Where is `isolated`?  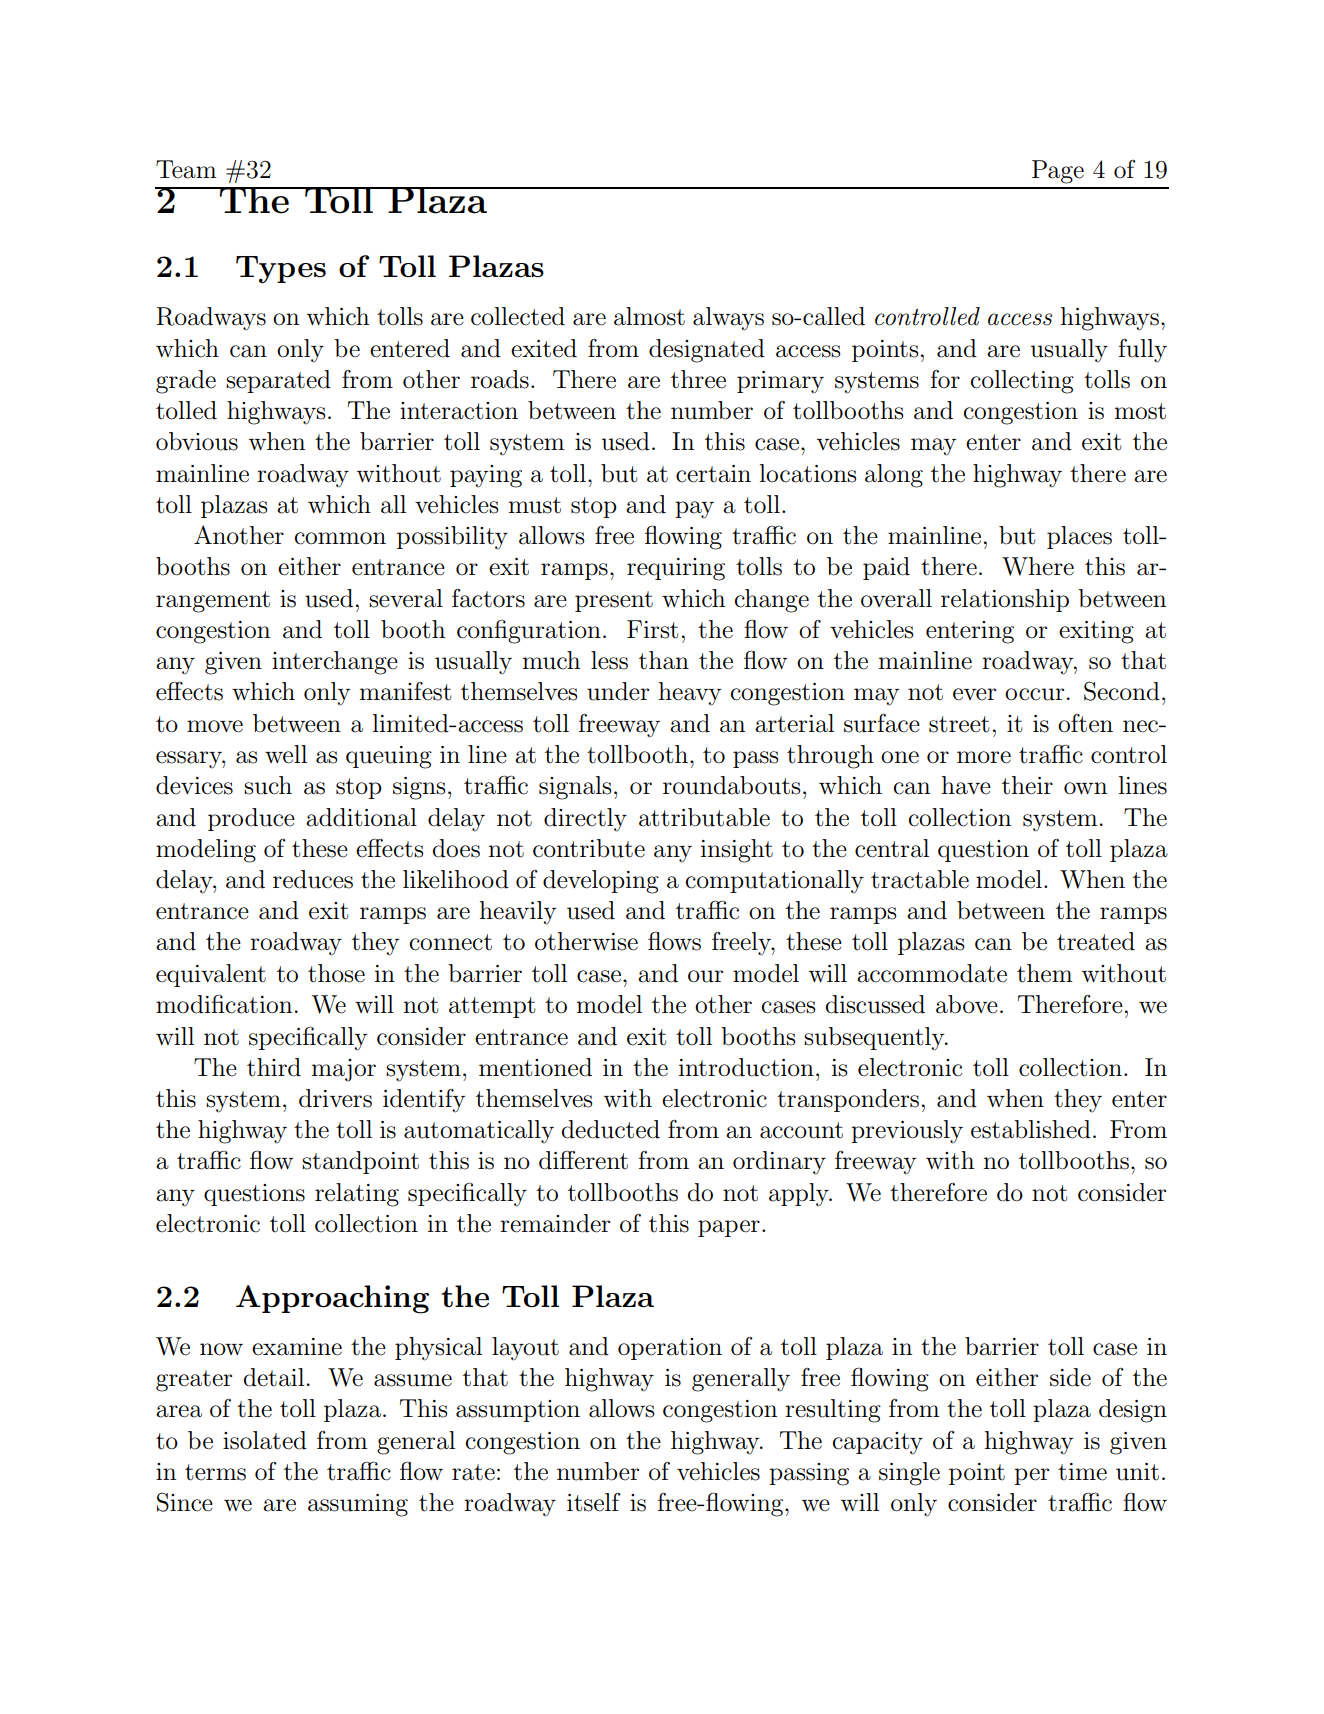
isolated is located at coordinates (265, 1440).
